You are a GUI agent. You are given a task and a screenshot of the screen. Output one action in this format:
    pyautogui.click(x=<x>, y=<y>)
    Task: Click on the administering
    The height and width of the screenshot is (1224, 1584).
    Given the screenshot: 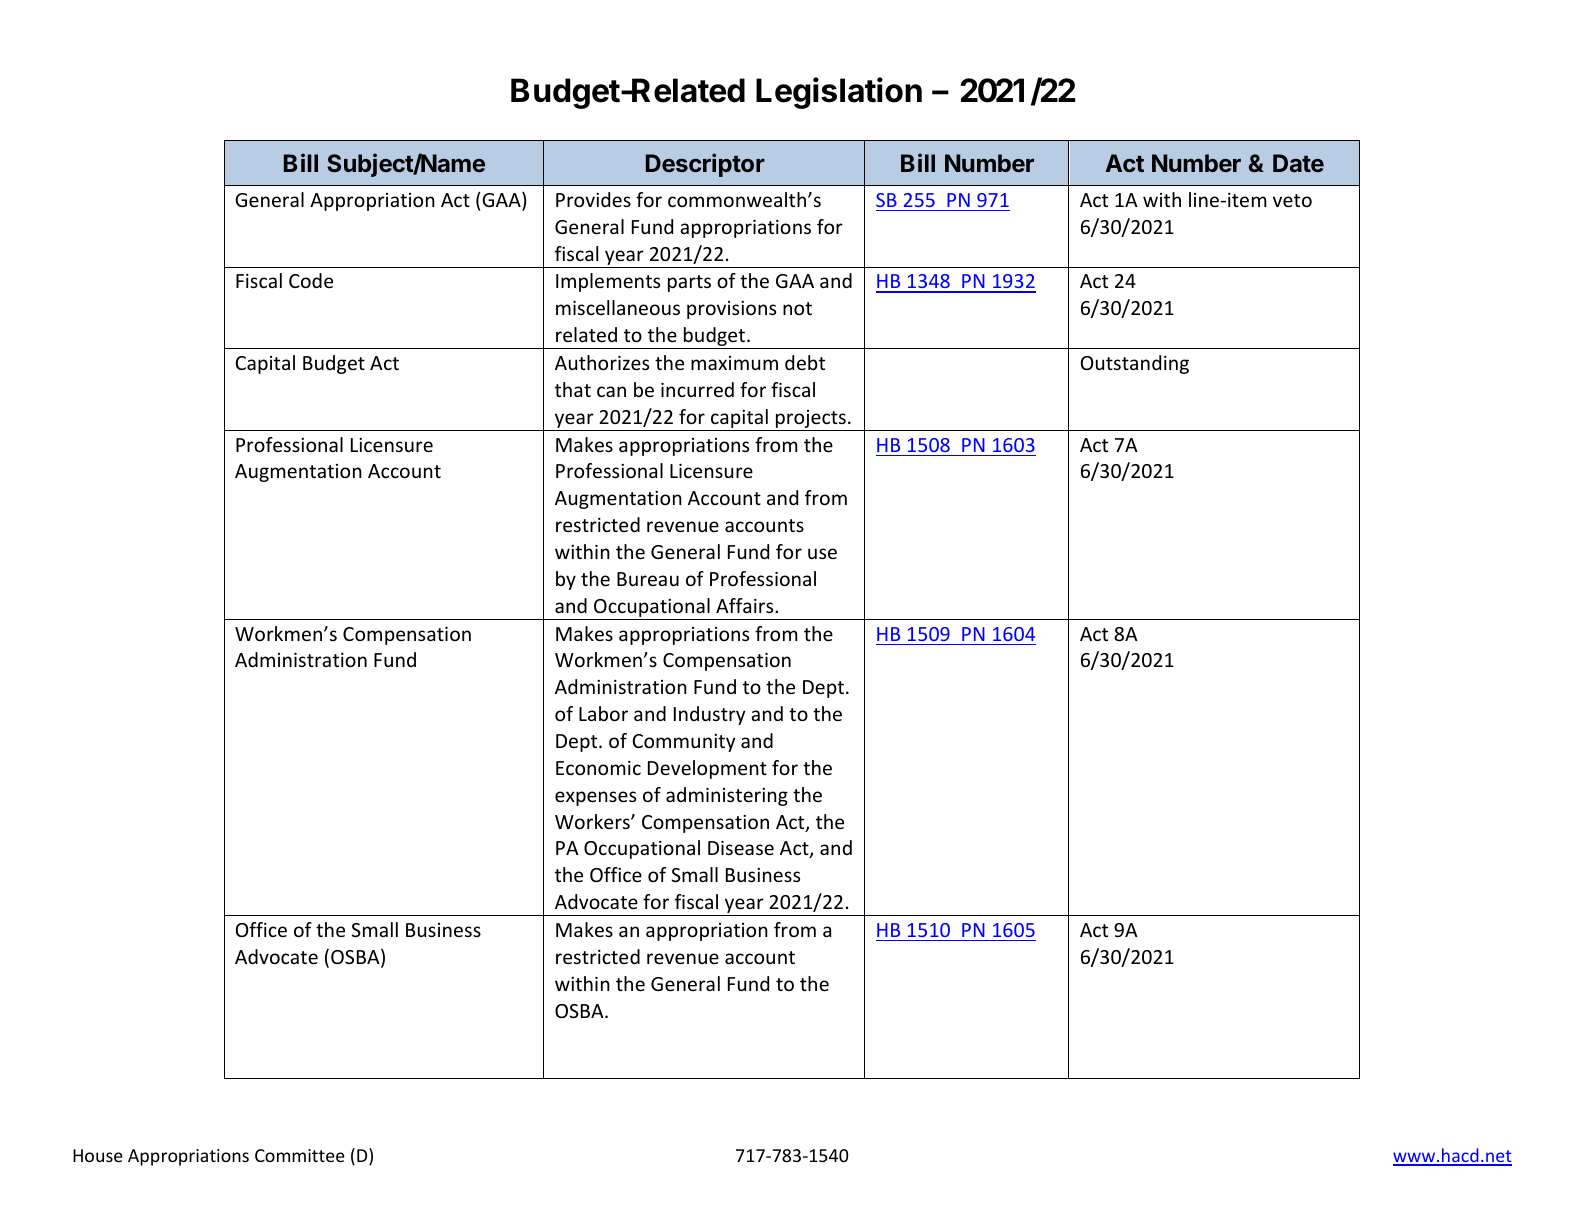 What is the action you would take?
    pyautogui.click(x=727, y=796)
